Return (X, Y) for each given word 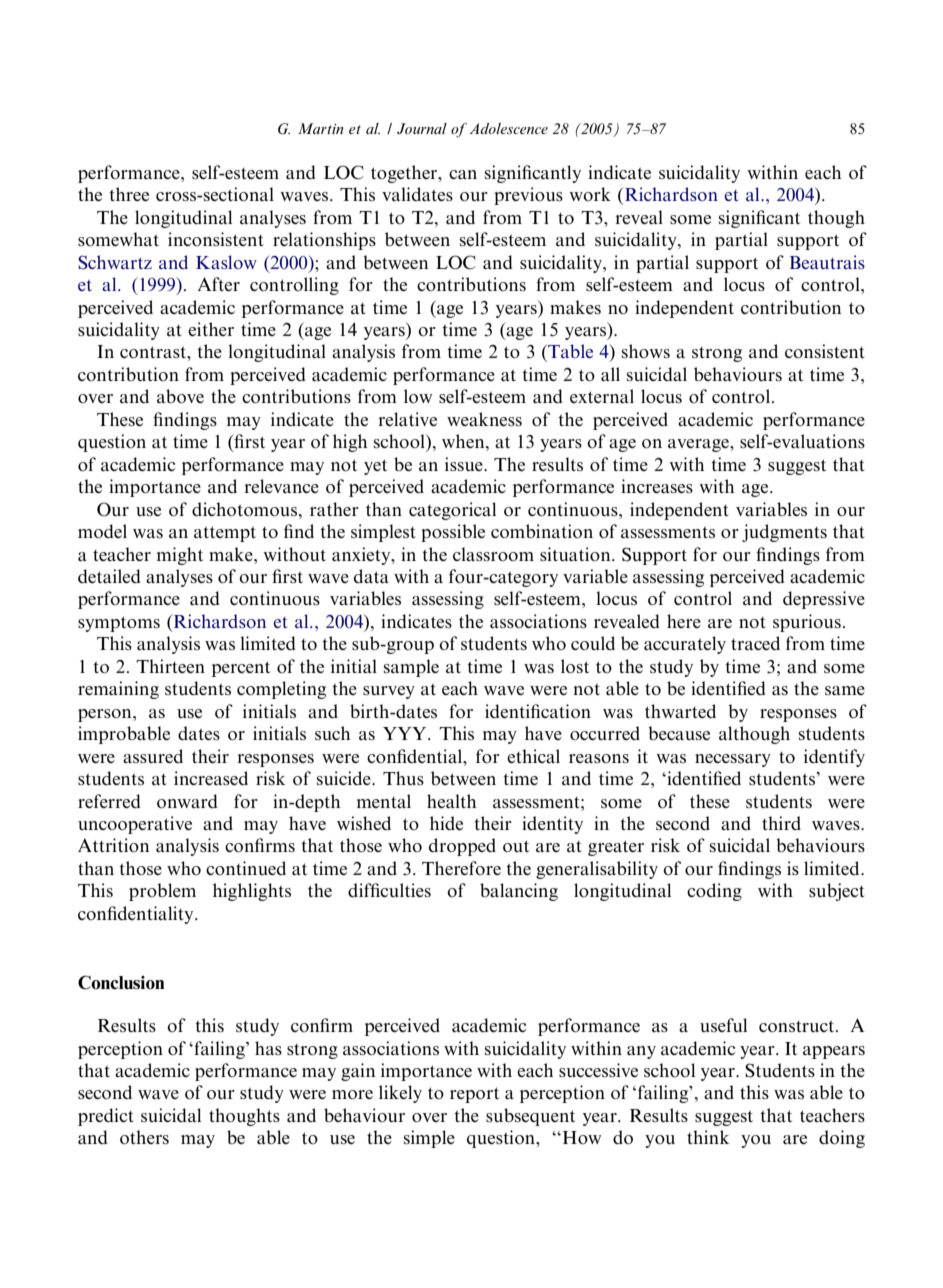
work (590, 194)
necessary (733, 760)
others (144, 1137)
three (129, 194)
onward (187, 801)
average (699, 445)
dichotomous (244, 509)
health (451, 801)
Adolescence (509, 128)
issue (465, 464)
